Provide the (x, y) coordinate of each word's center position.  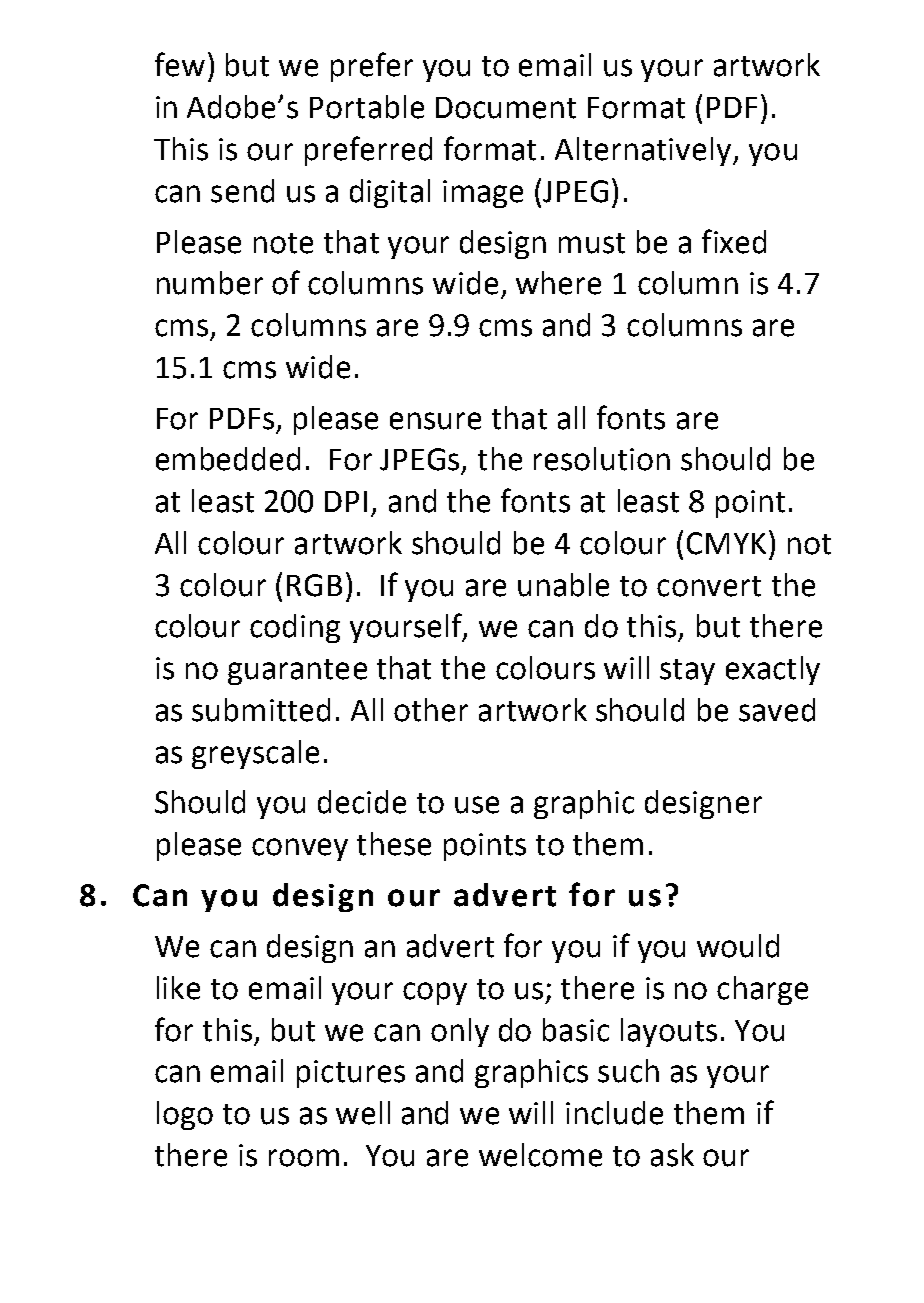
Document (506, 108)
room (304, 1158)
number (210, 283)
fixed (734, 241)
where (558, 283)
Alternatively (643, 151)
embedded (228, 459)
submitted (261, 710)
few (180, 64)
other (431, 710)
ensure (435, 421)
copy (435, 993)
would (738, 946)
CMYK (726, 543)
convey (300, 849)
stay (687, 672)
